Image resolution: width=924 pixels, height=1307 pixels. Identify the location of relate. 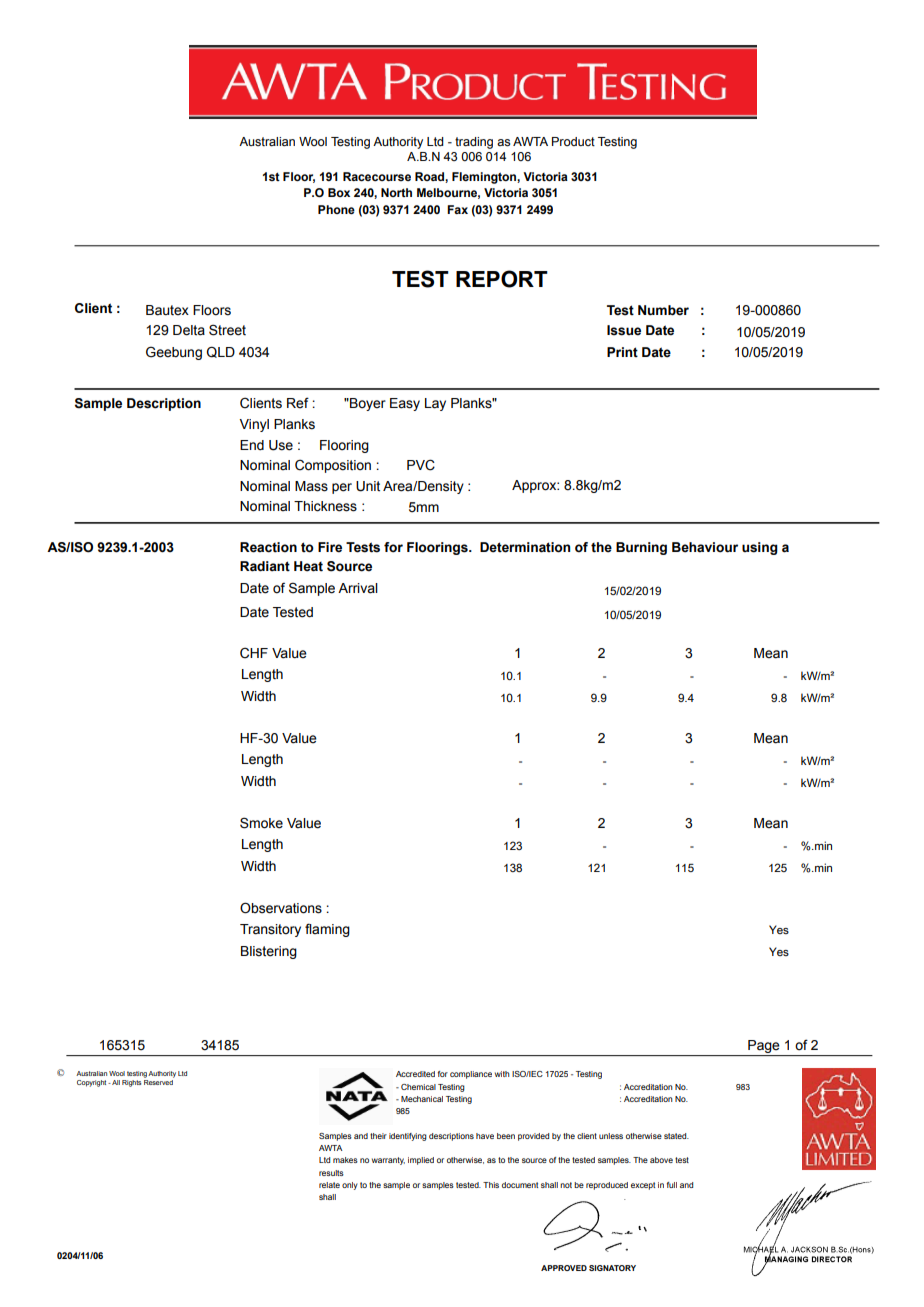
(329, 1185).
